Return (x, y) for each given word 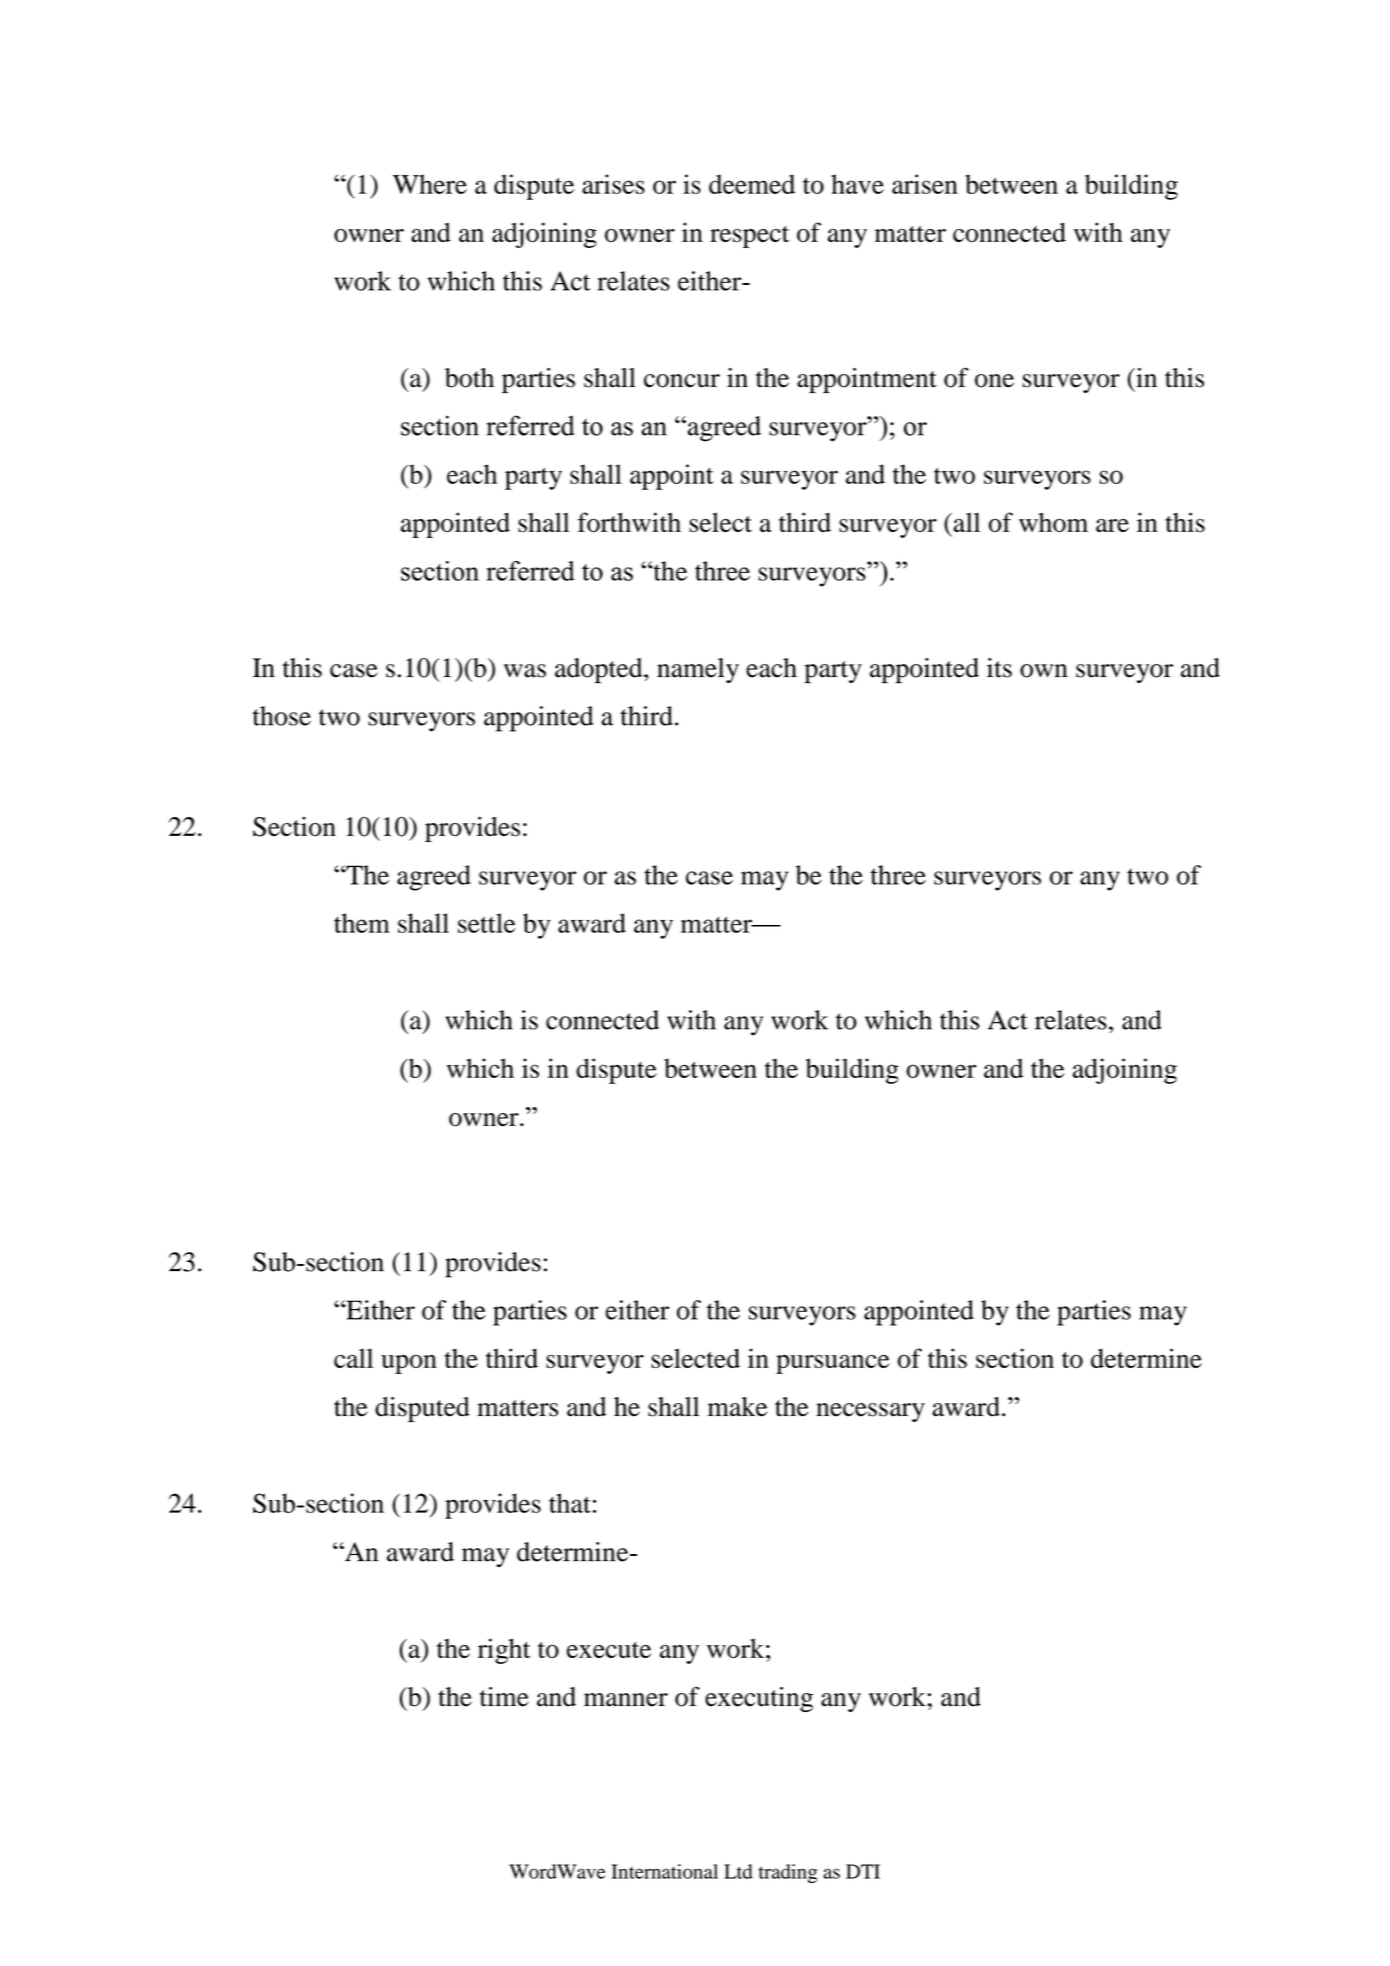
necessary (870, 1412)
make (737, 1407)
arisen (925, 184)
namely (698, 670)
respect (749, 237)
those (281, 716)
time (504, 1697)
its (999, 668)
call (353, 1358)
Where (430, 184)
